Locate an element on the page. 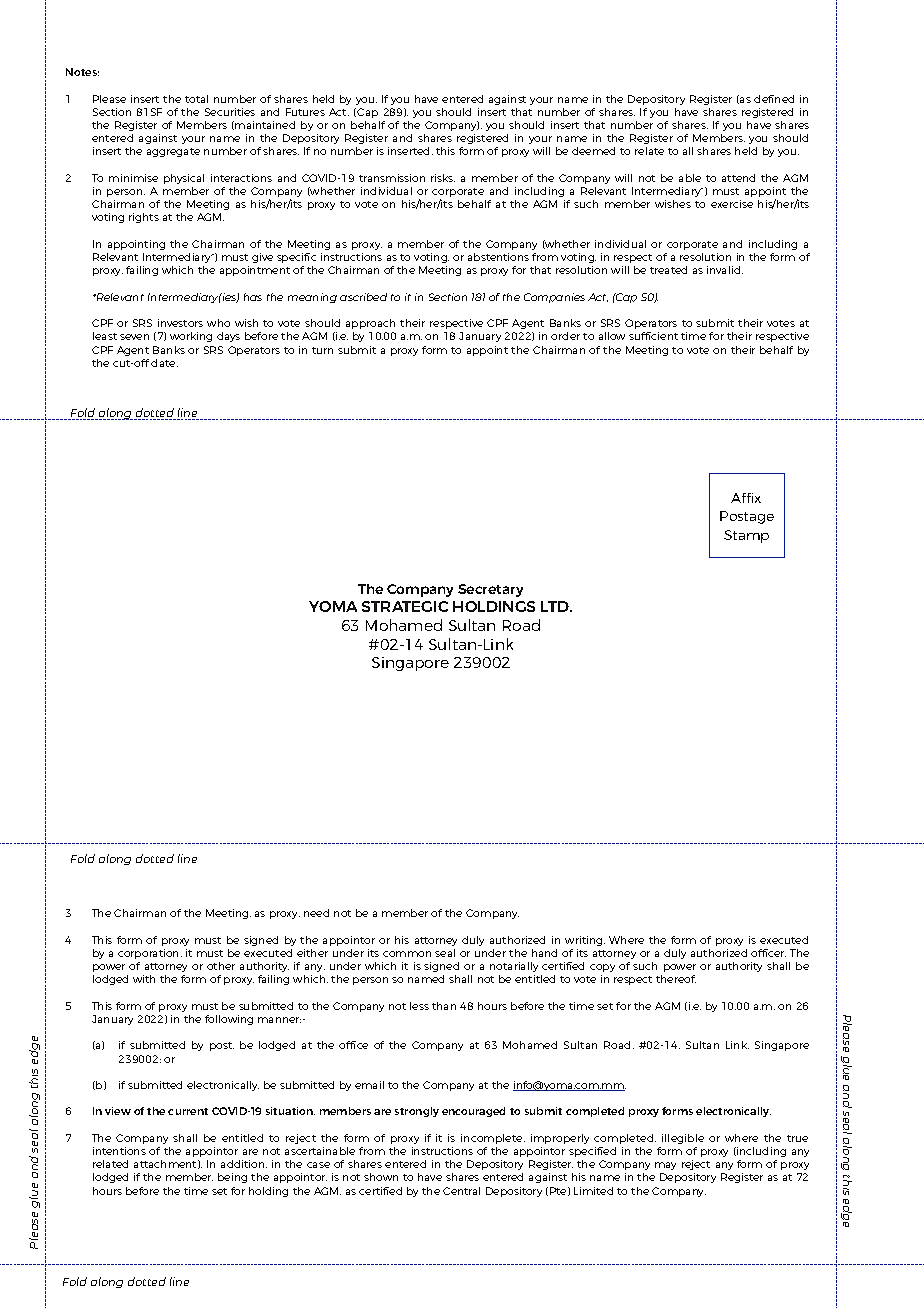 The width and height of the image is (924, 1308). Secretary is located at coordinates (490, 590).
